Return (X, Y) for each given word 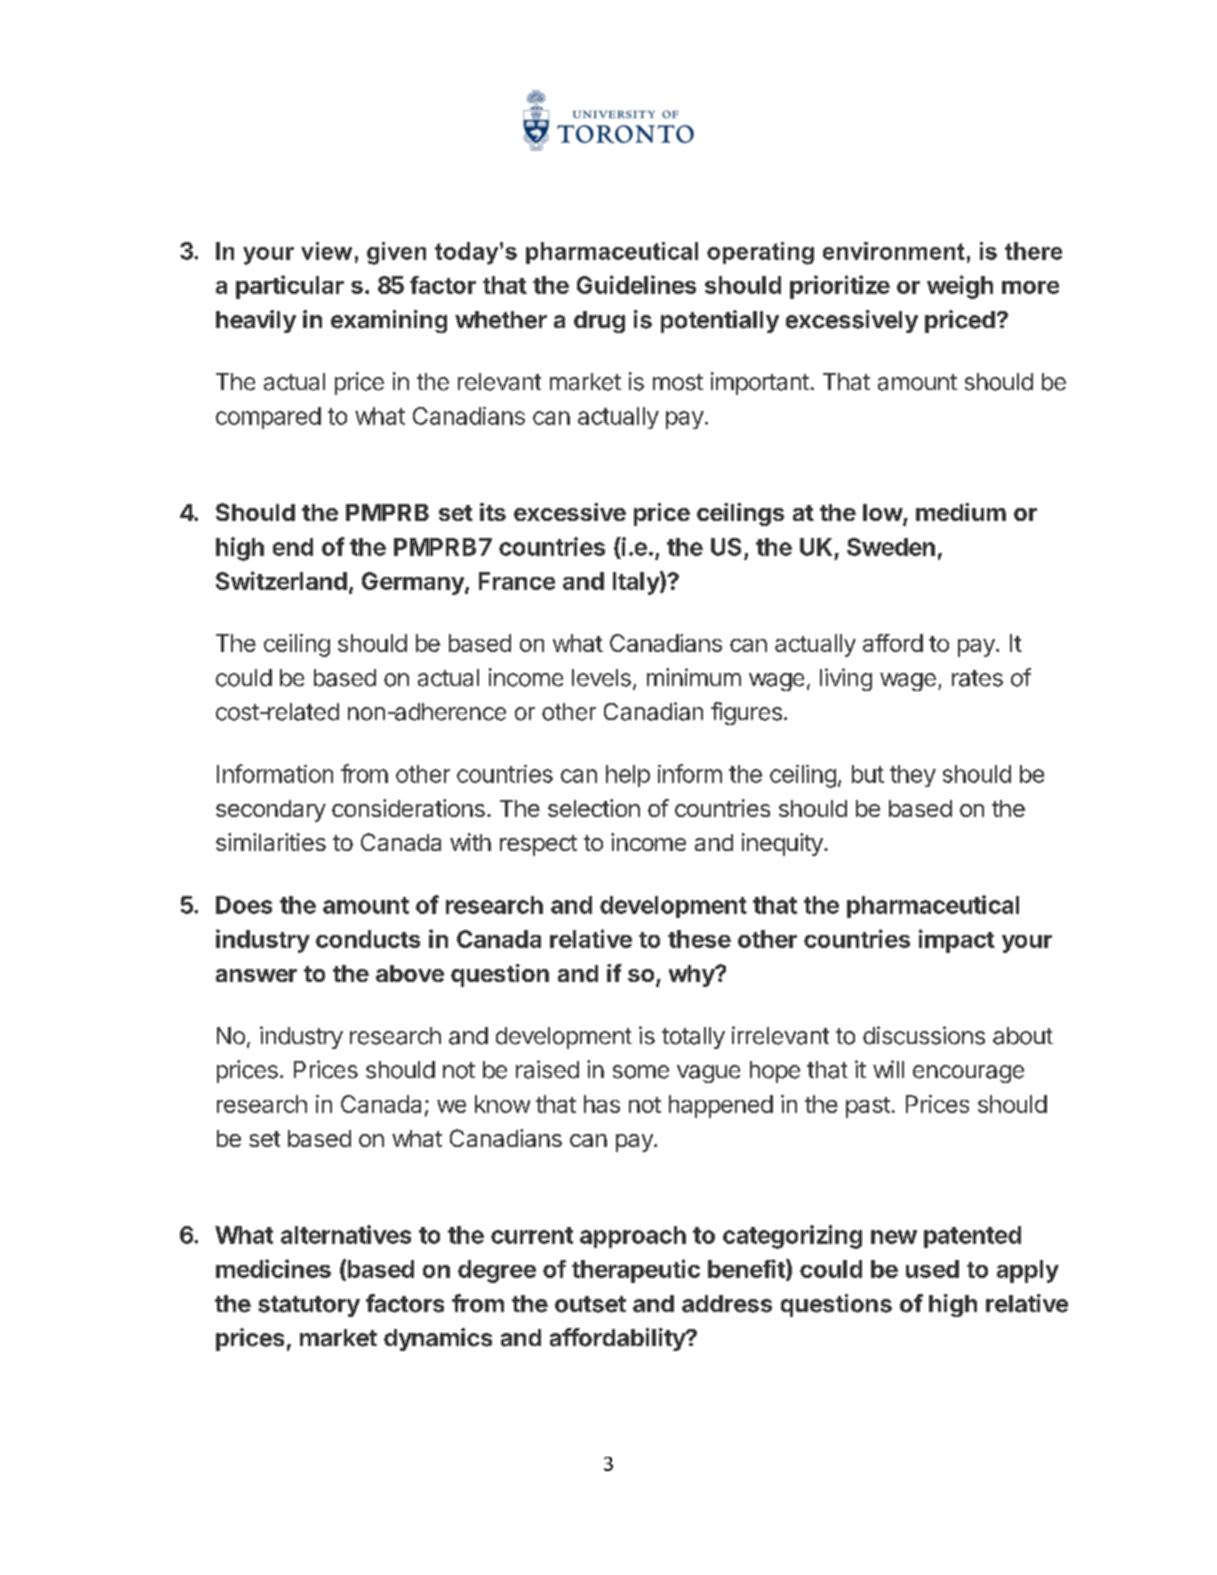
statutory (309, 1306)
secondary (271, 811)
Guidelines (636, 284)
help (628, 776)
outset (590, 1304)
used (932, 1269)
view (326, 251)
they (913, 776)
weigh (960, 287)
